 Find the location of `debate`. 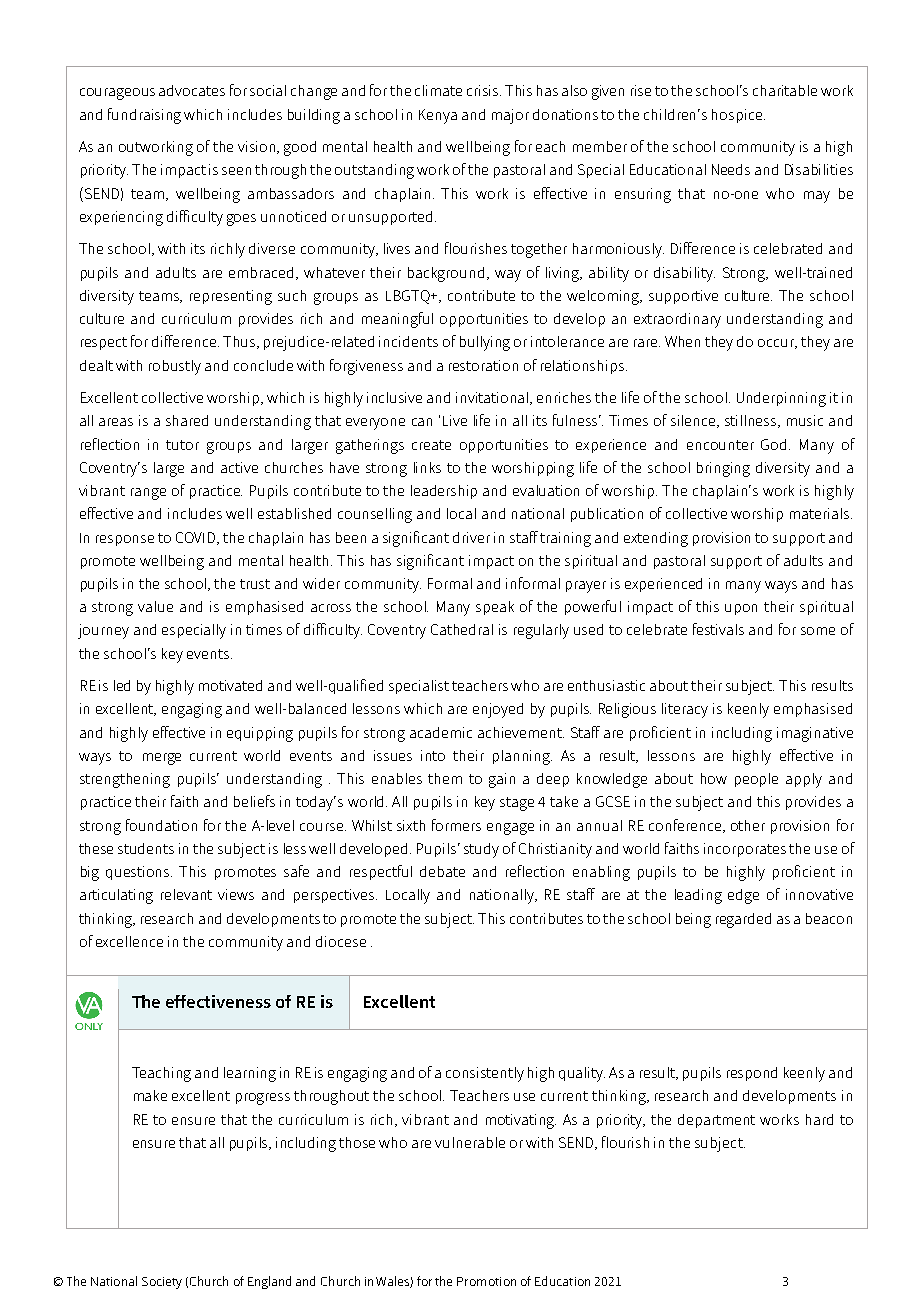

debate is located at coordinates (442, 871).
